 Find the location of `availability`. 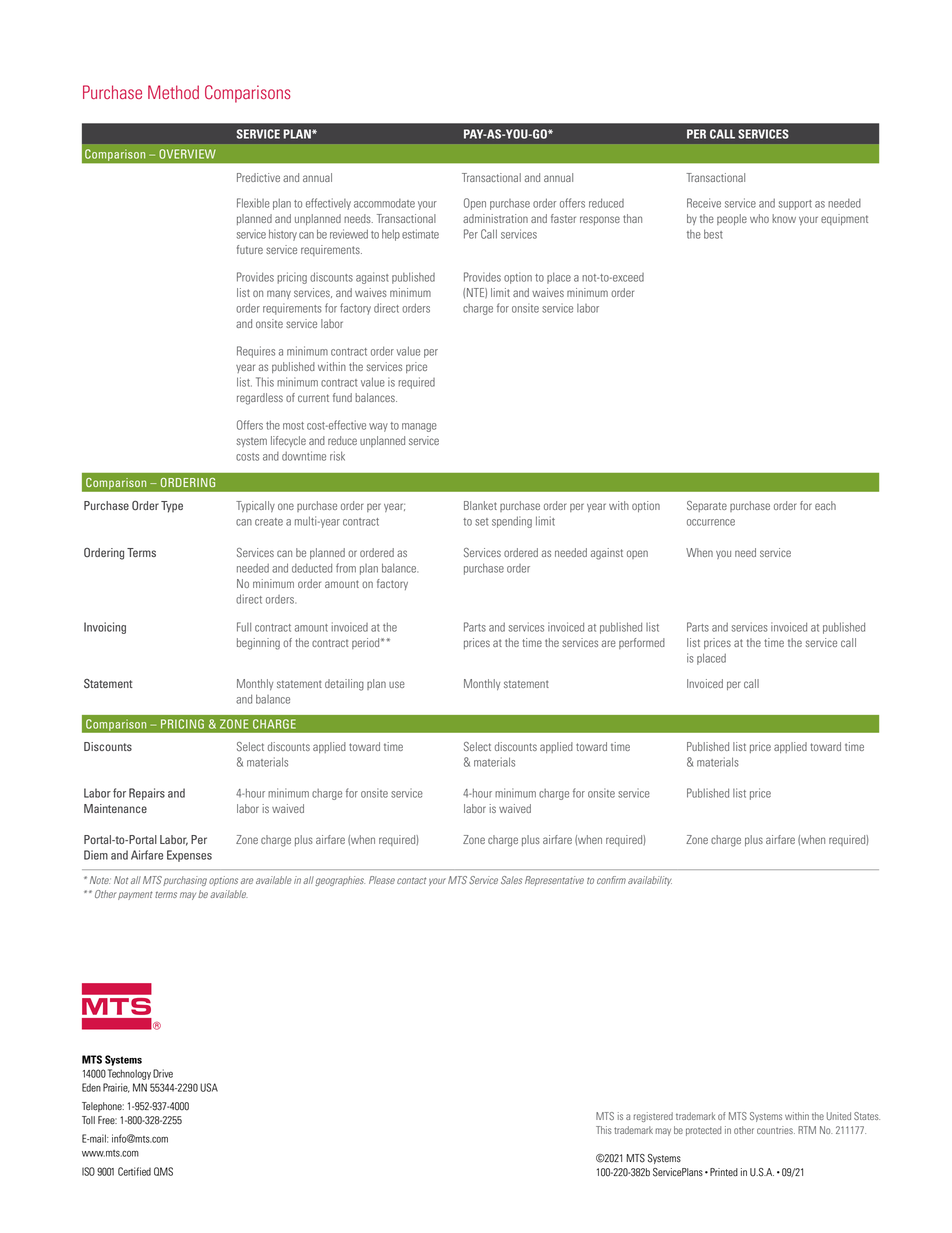

availability is located at coordinates (650, 881).
